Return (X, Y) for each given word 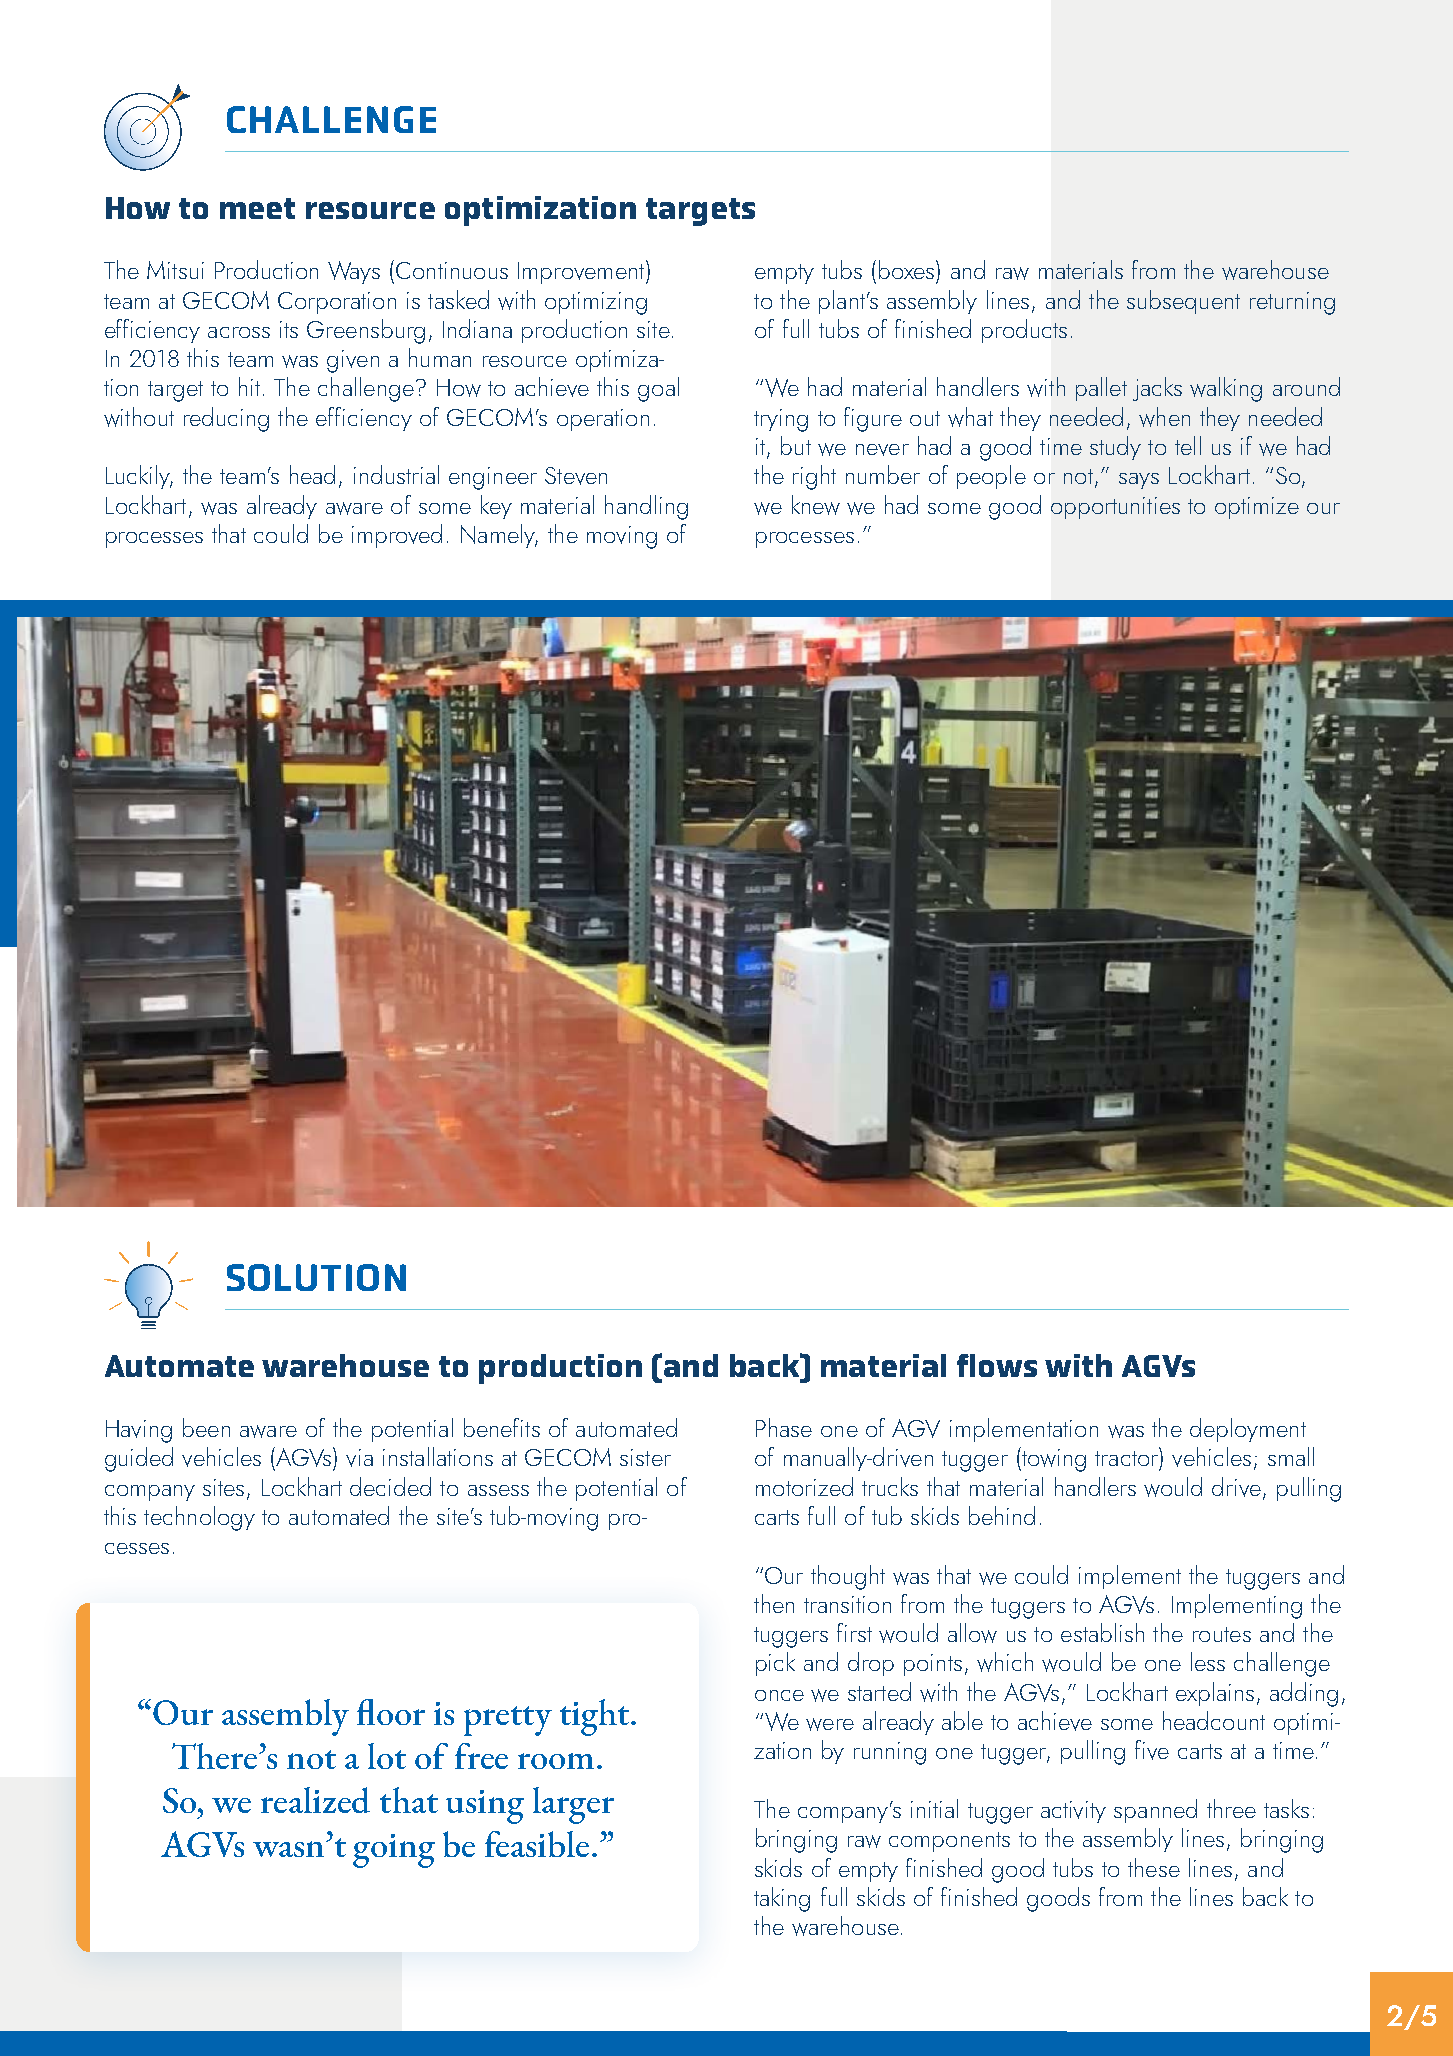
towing (1053, 1459)
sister (645, 1457)
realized (315, 1800)
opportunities (1115, 508)
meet (257, 208)
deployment (1248, 1430)
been (206, 1427)
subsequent (1183, 302)
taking (782, 1899)
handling (646, 507)
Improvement (582, 272)
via (359, 1458)
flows (997, 1365)
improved (397, 536)
